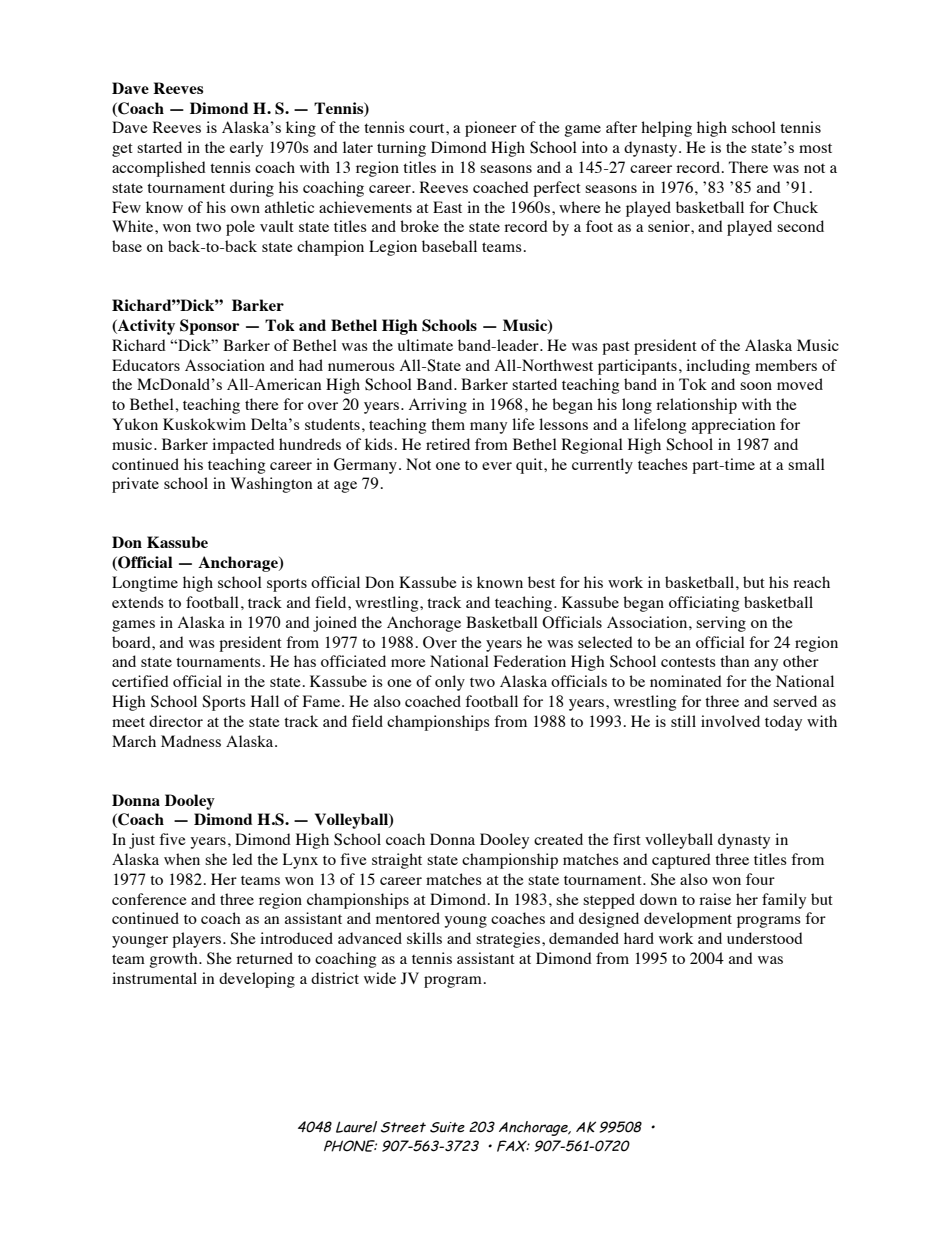 The width and height of the page is (952, 1233). I want to click on early, so click(246, 149).
